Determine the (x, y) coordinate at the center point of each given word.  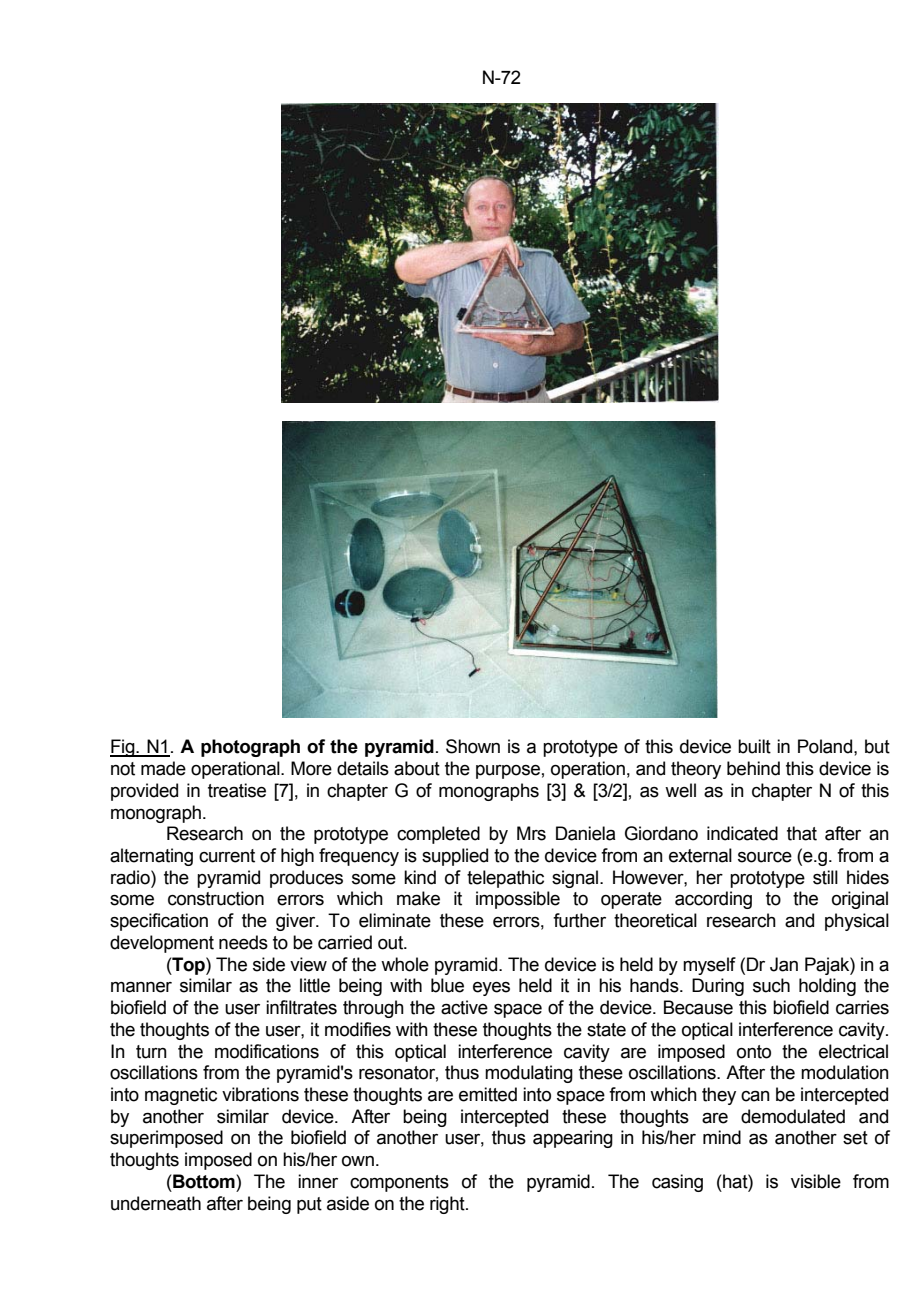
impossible (518, 900)
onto (754, 1052)
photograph (250, 748)
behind (753, 768)
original (860, 900)
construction (216, 898)
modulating (529, 1074)
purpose (508, 772)
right (448, 1205)
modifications (267, 1051)
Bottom (205, 1181)
